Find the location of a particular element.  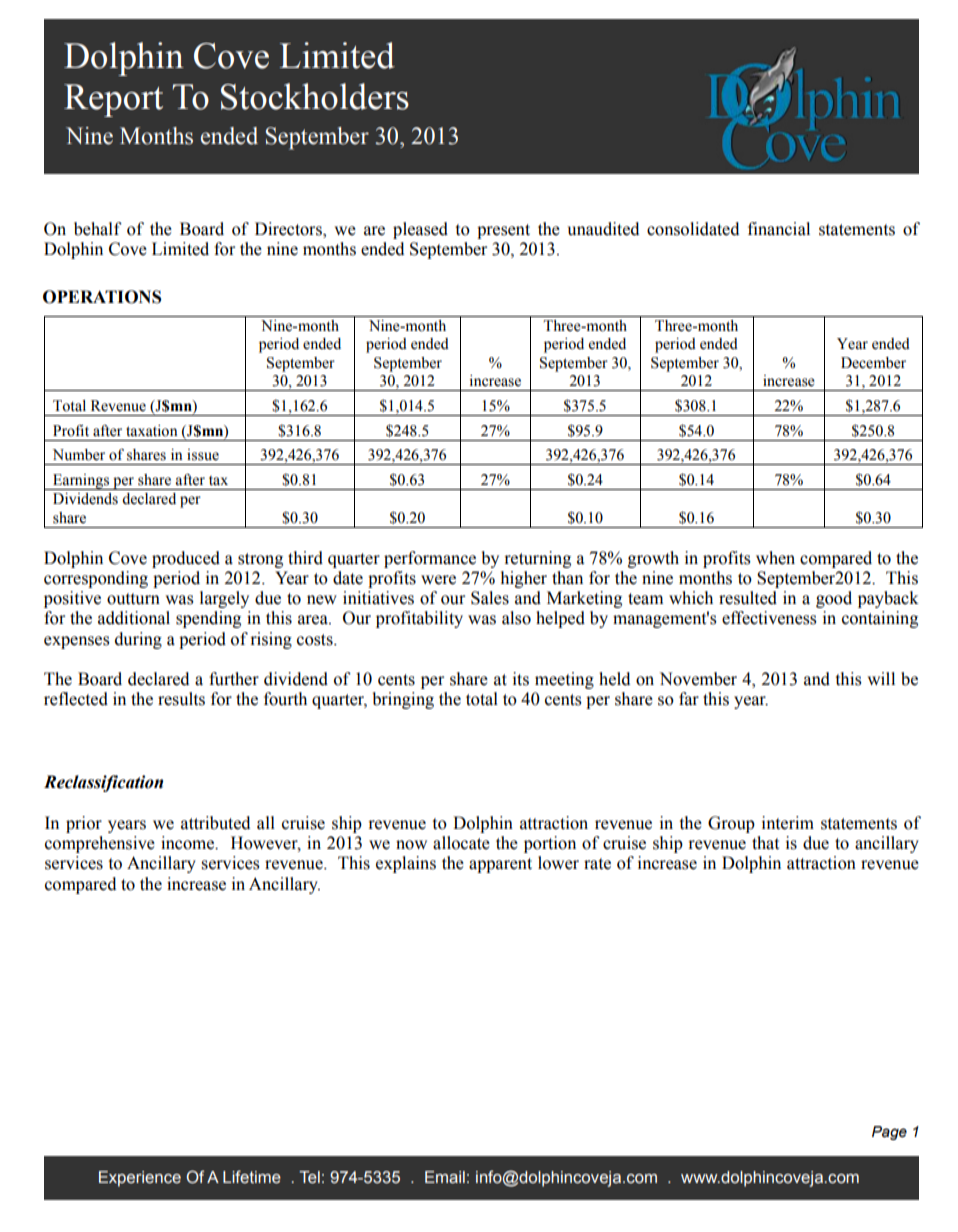

Email is located at coordinates (445, 1177).
